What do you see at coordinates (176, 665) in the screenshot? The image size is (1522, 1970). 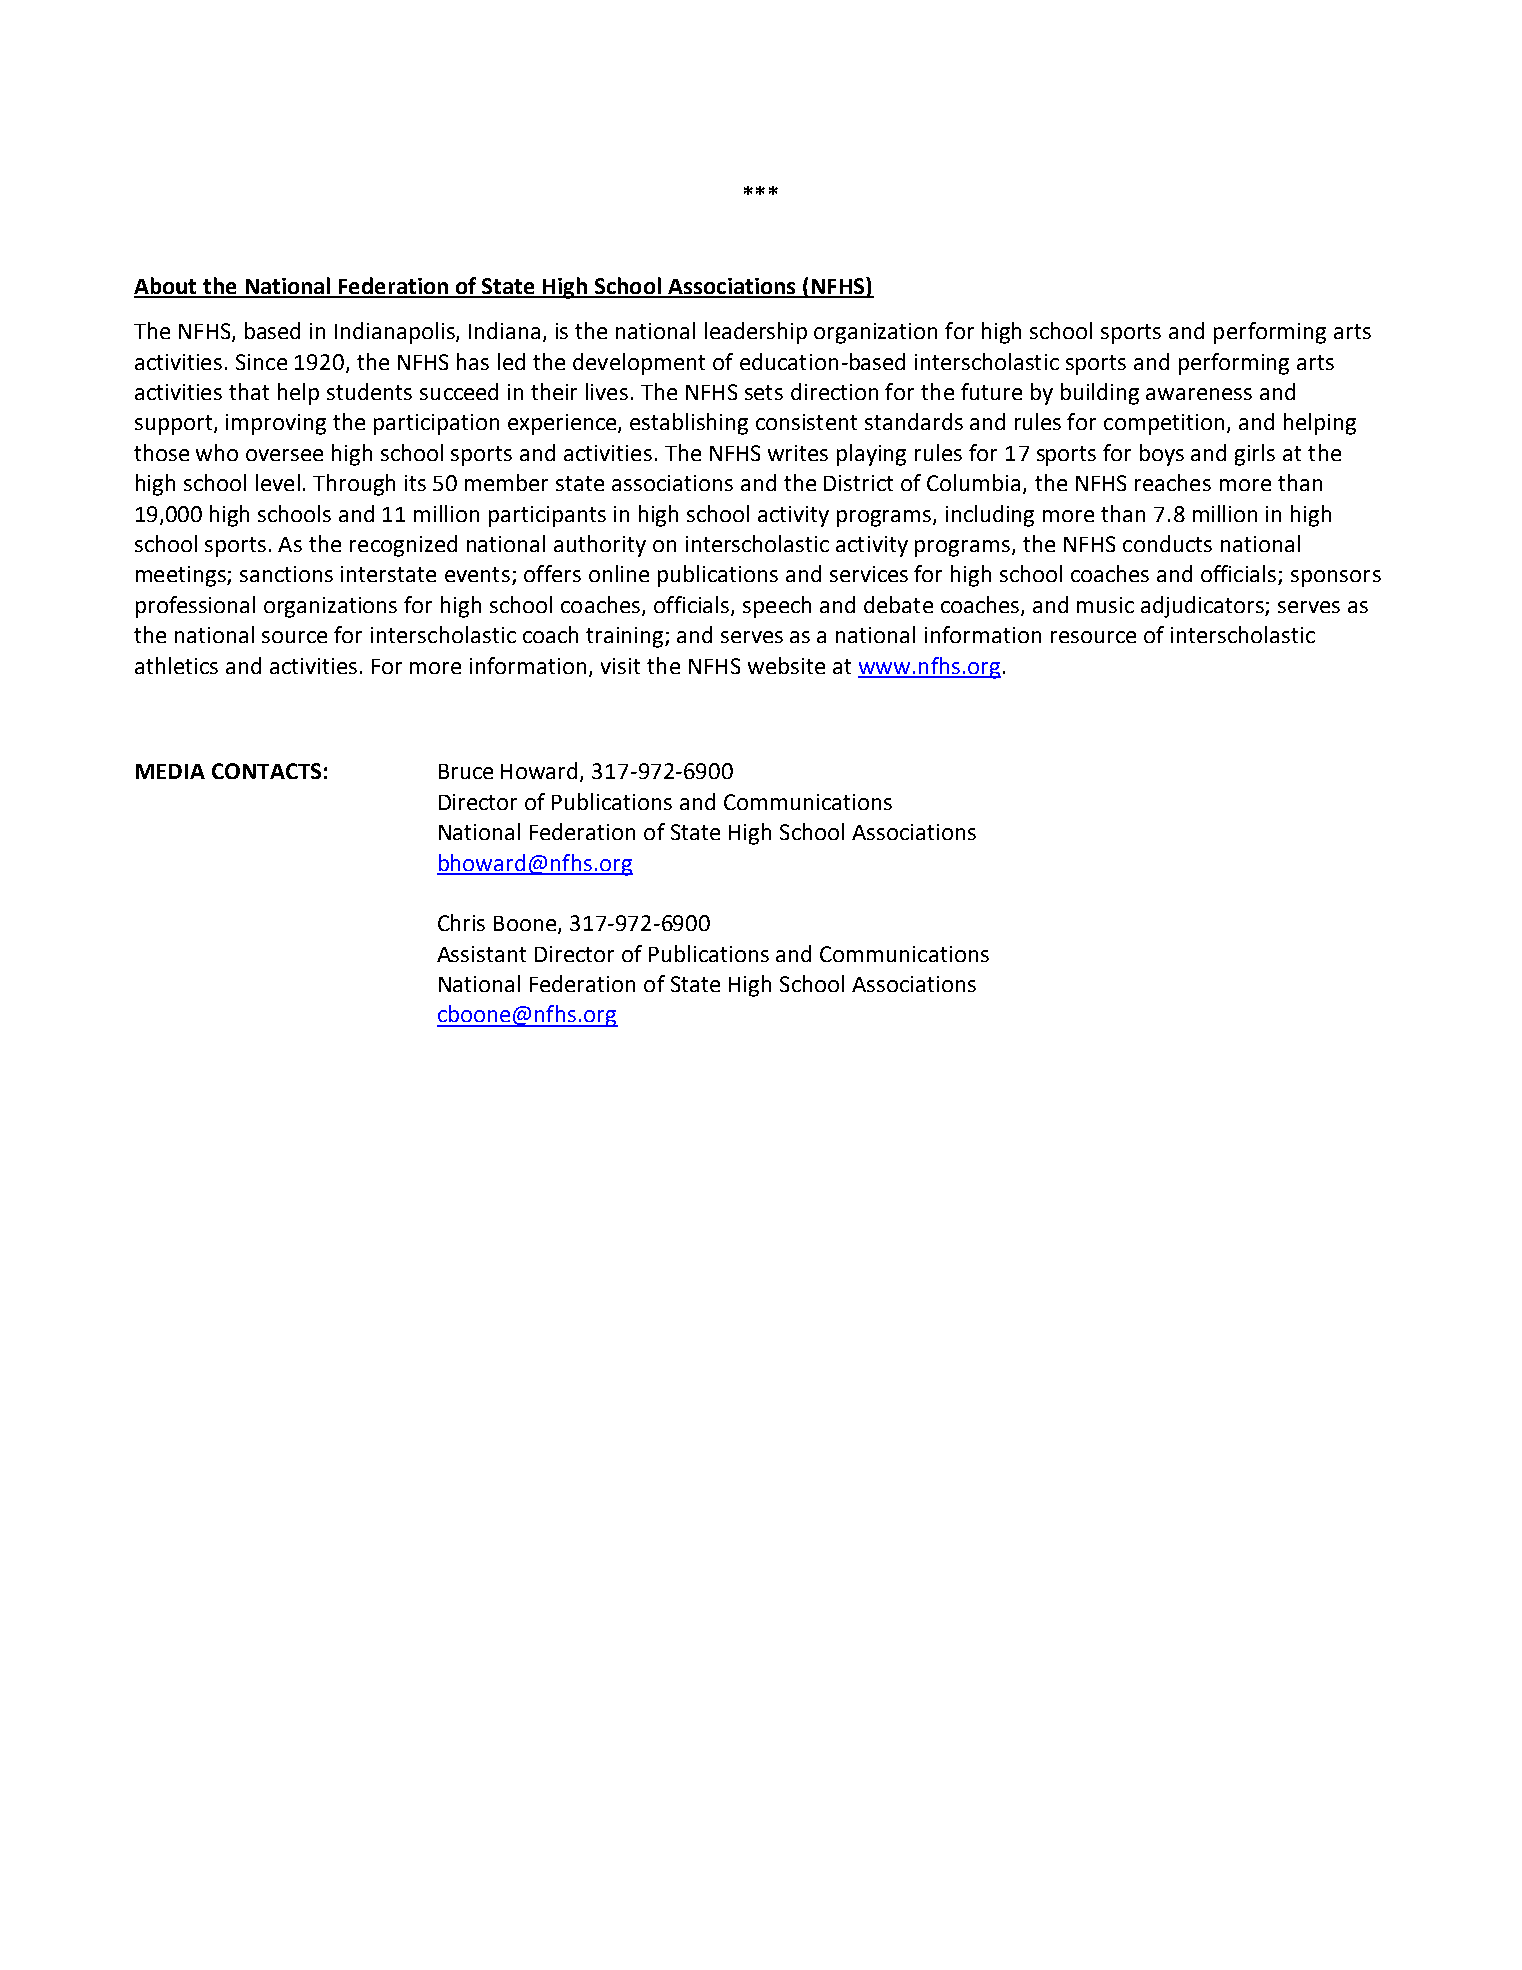 I see `athletics` at bounding box center [176, 665].
